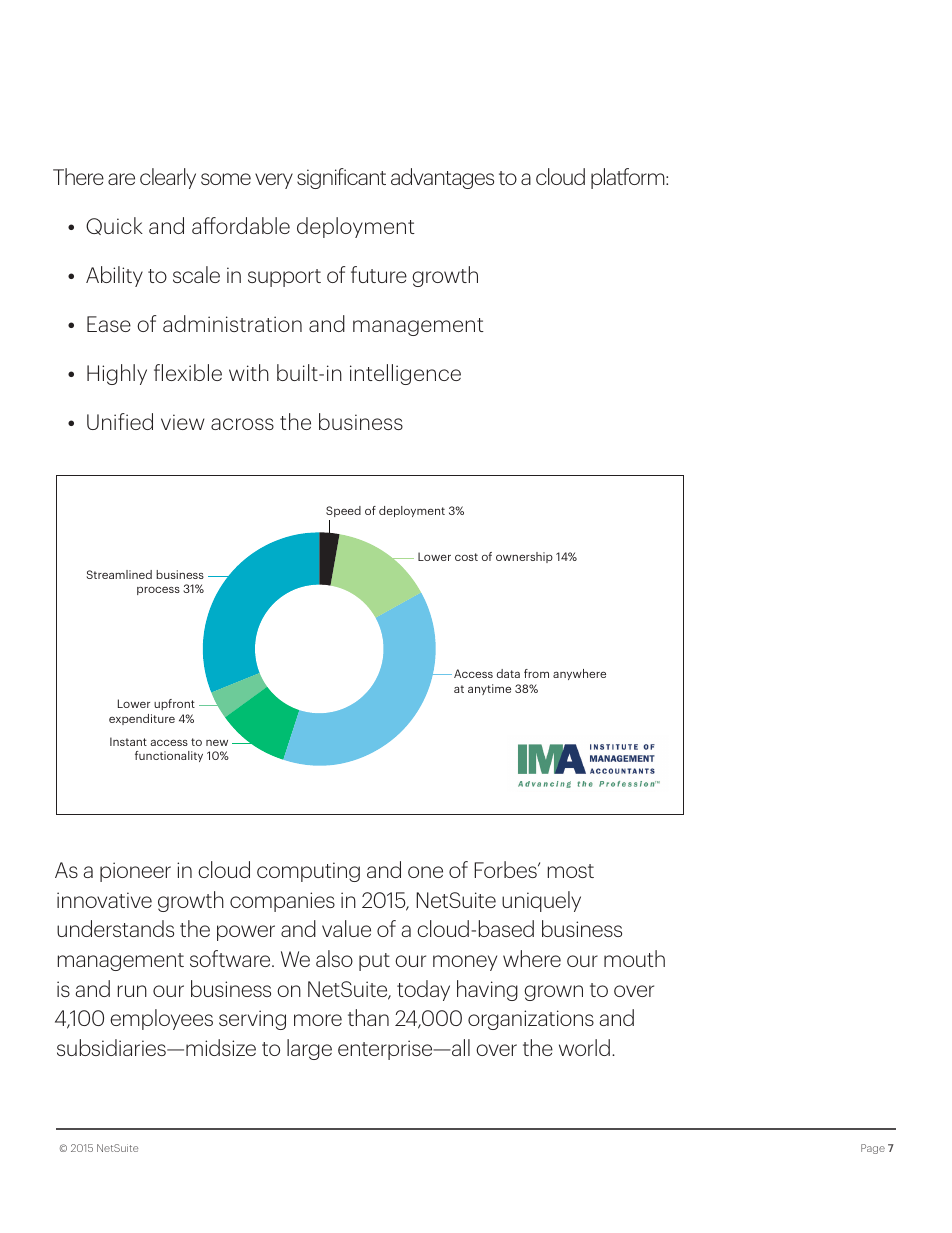  What do you see at coordinates (168, 178) in the screenshot?
I see `clearly` at bounding box center [168, 178].
